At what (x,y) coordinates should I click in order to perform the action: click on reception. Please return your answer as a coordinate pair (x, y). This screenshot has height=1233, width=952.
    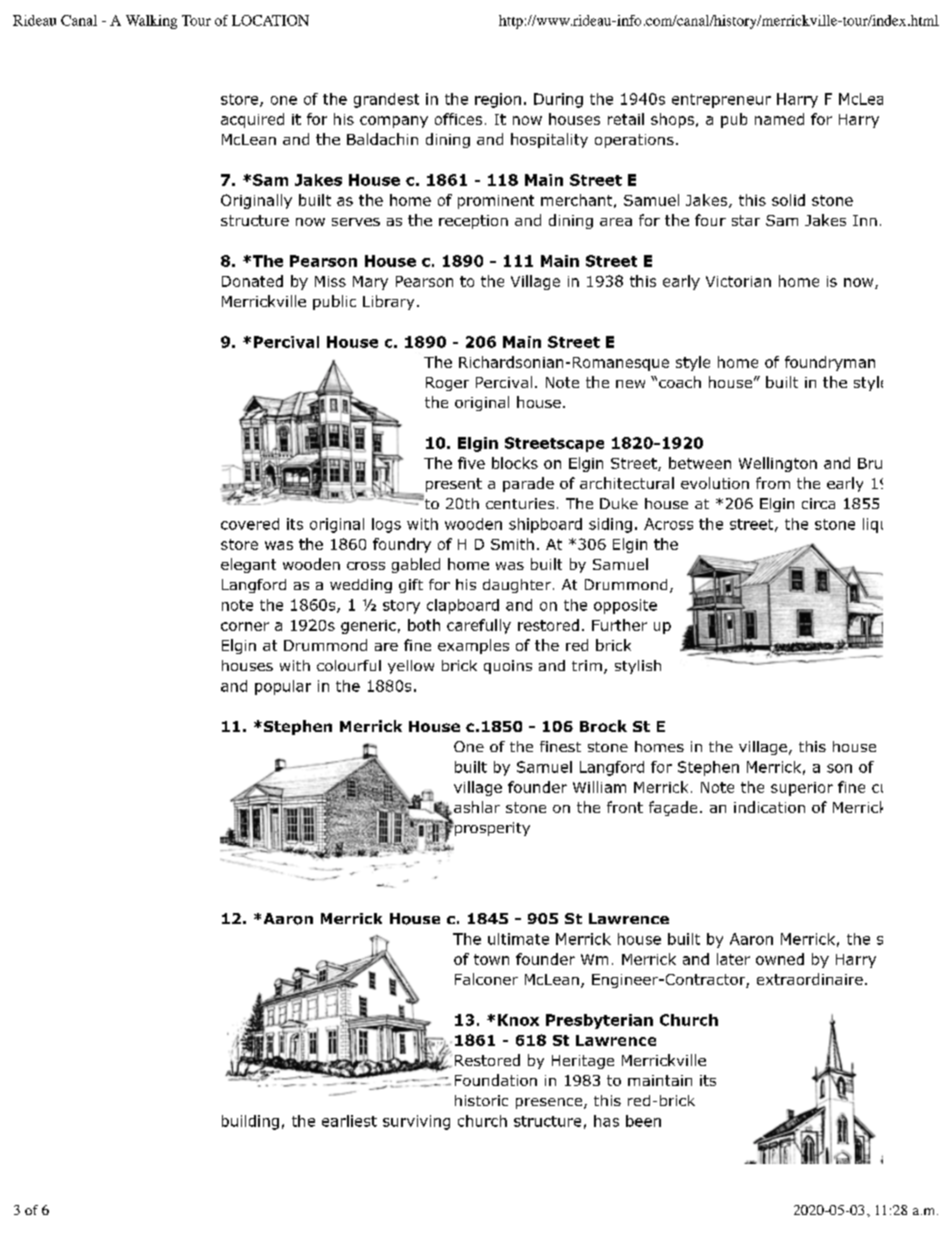
    Looking at the image, I should click on (473, 222).
